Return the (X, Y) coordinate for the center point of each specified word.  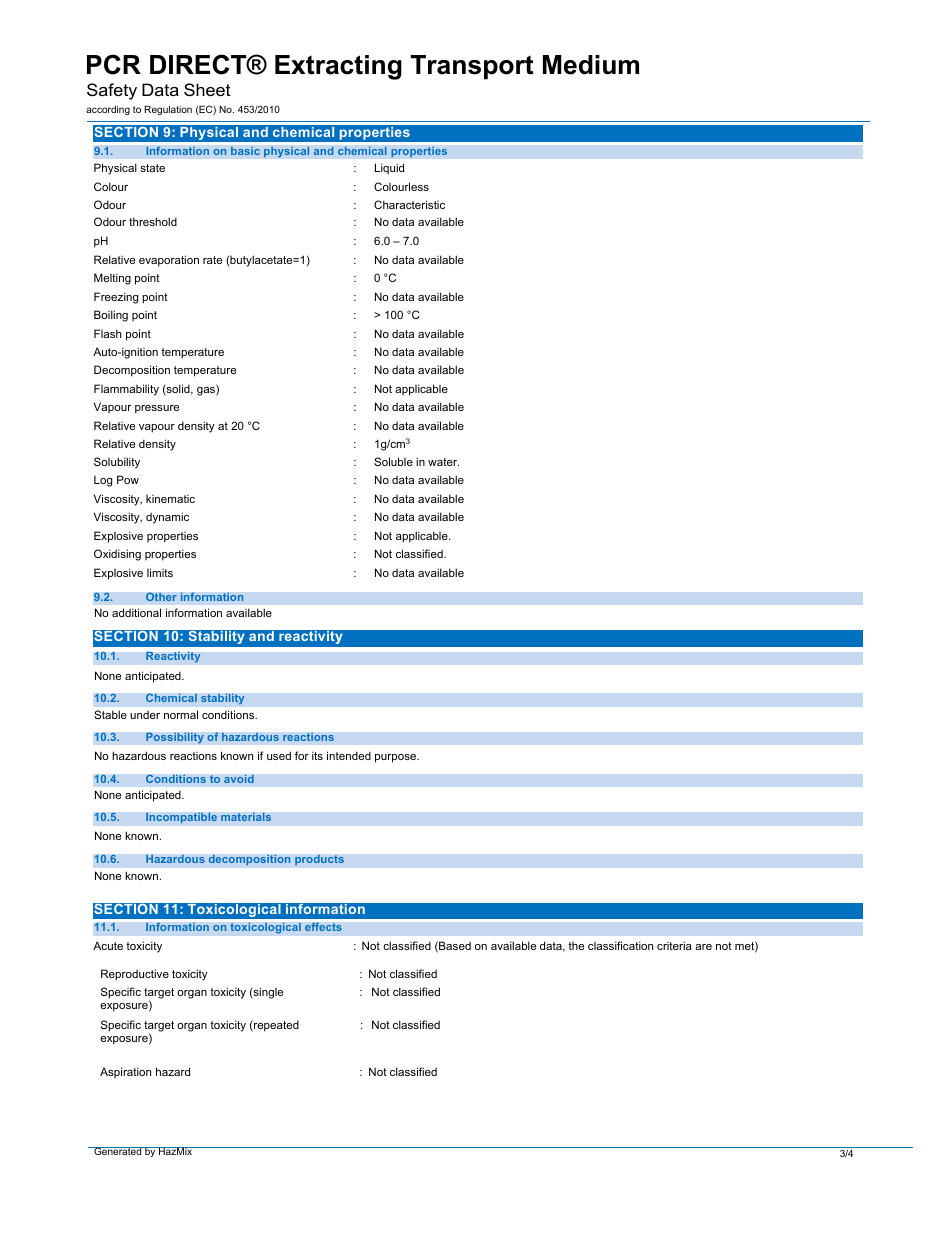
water (443, 462)
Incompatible (181, 818)
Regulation (168, 110)
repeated (275, 1026)
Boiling (111, 316)
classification (620, 945)
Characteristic (409, 204)
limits (160, 572)
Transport (472, 67)
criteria (674, 945)
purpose (397, 758)
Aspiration (125, 1072)
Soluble (393, 461)
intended (349, 755)
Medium (591, 65)
